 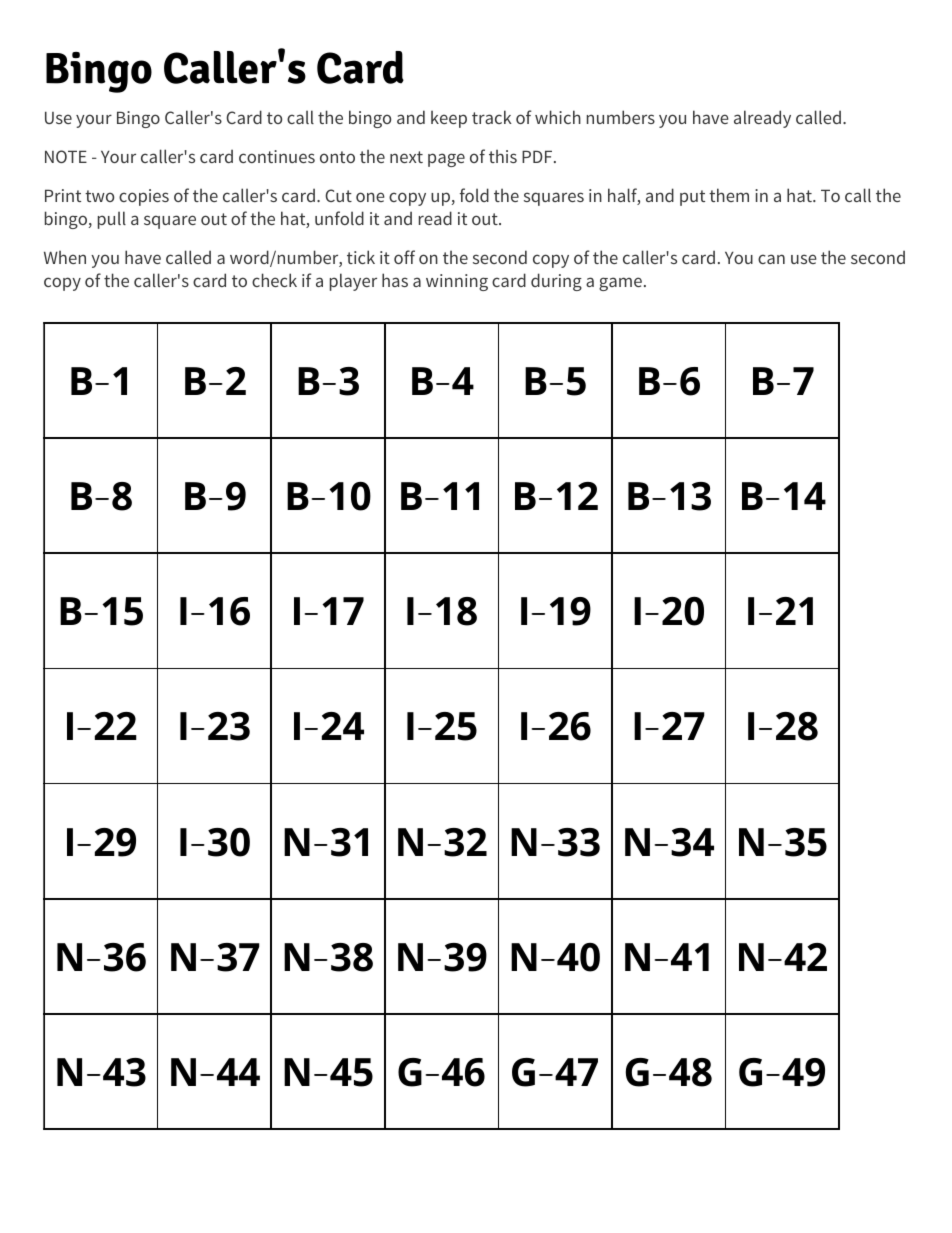 What do you see at coordinates (274, 280) in the screenshot?
I see `check` at bounding box center [274, 280].
